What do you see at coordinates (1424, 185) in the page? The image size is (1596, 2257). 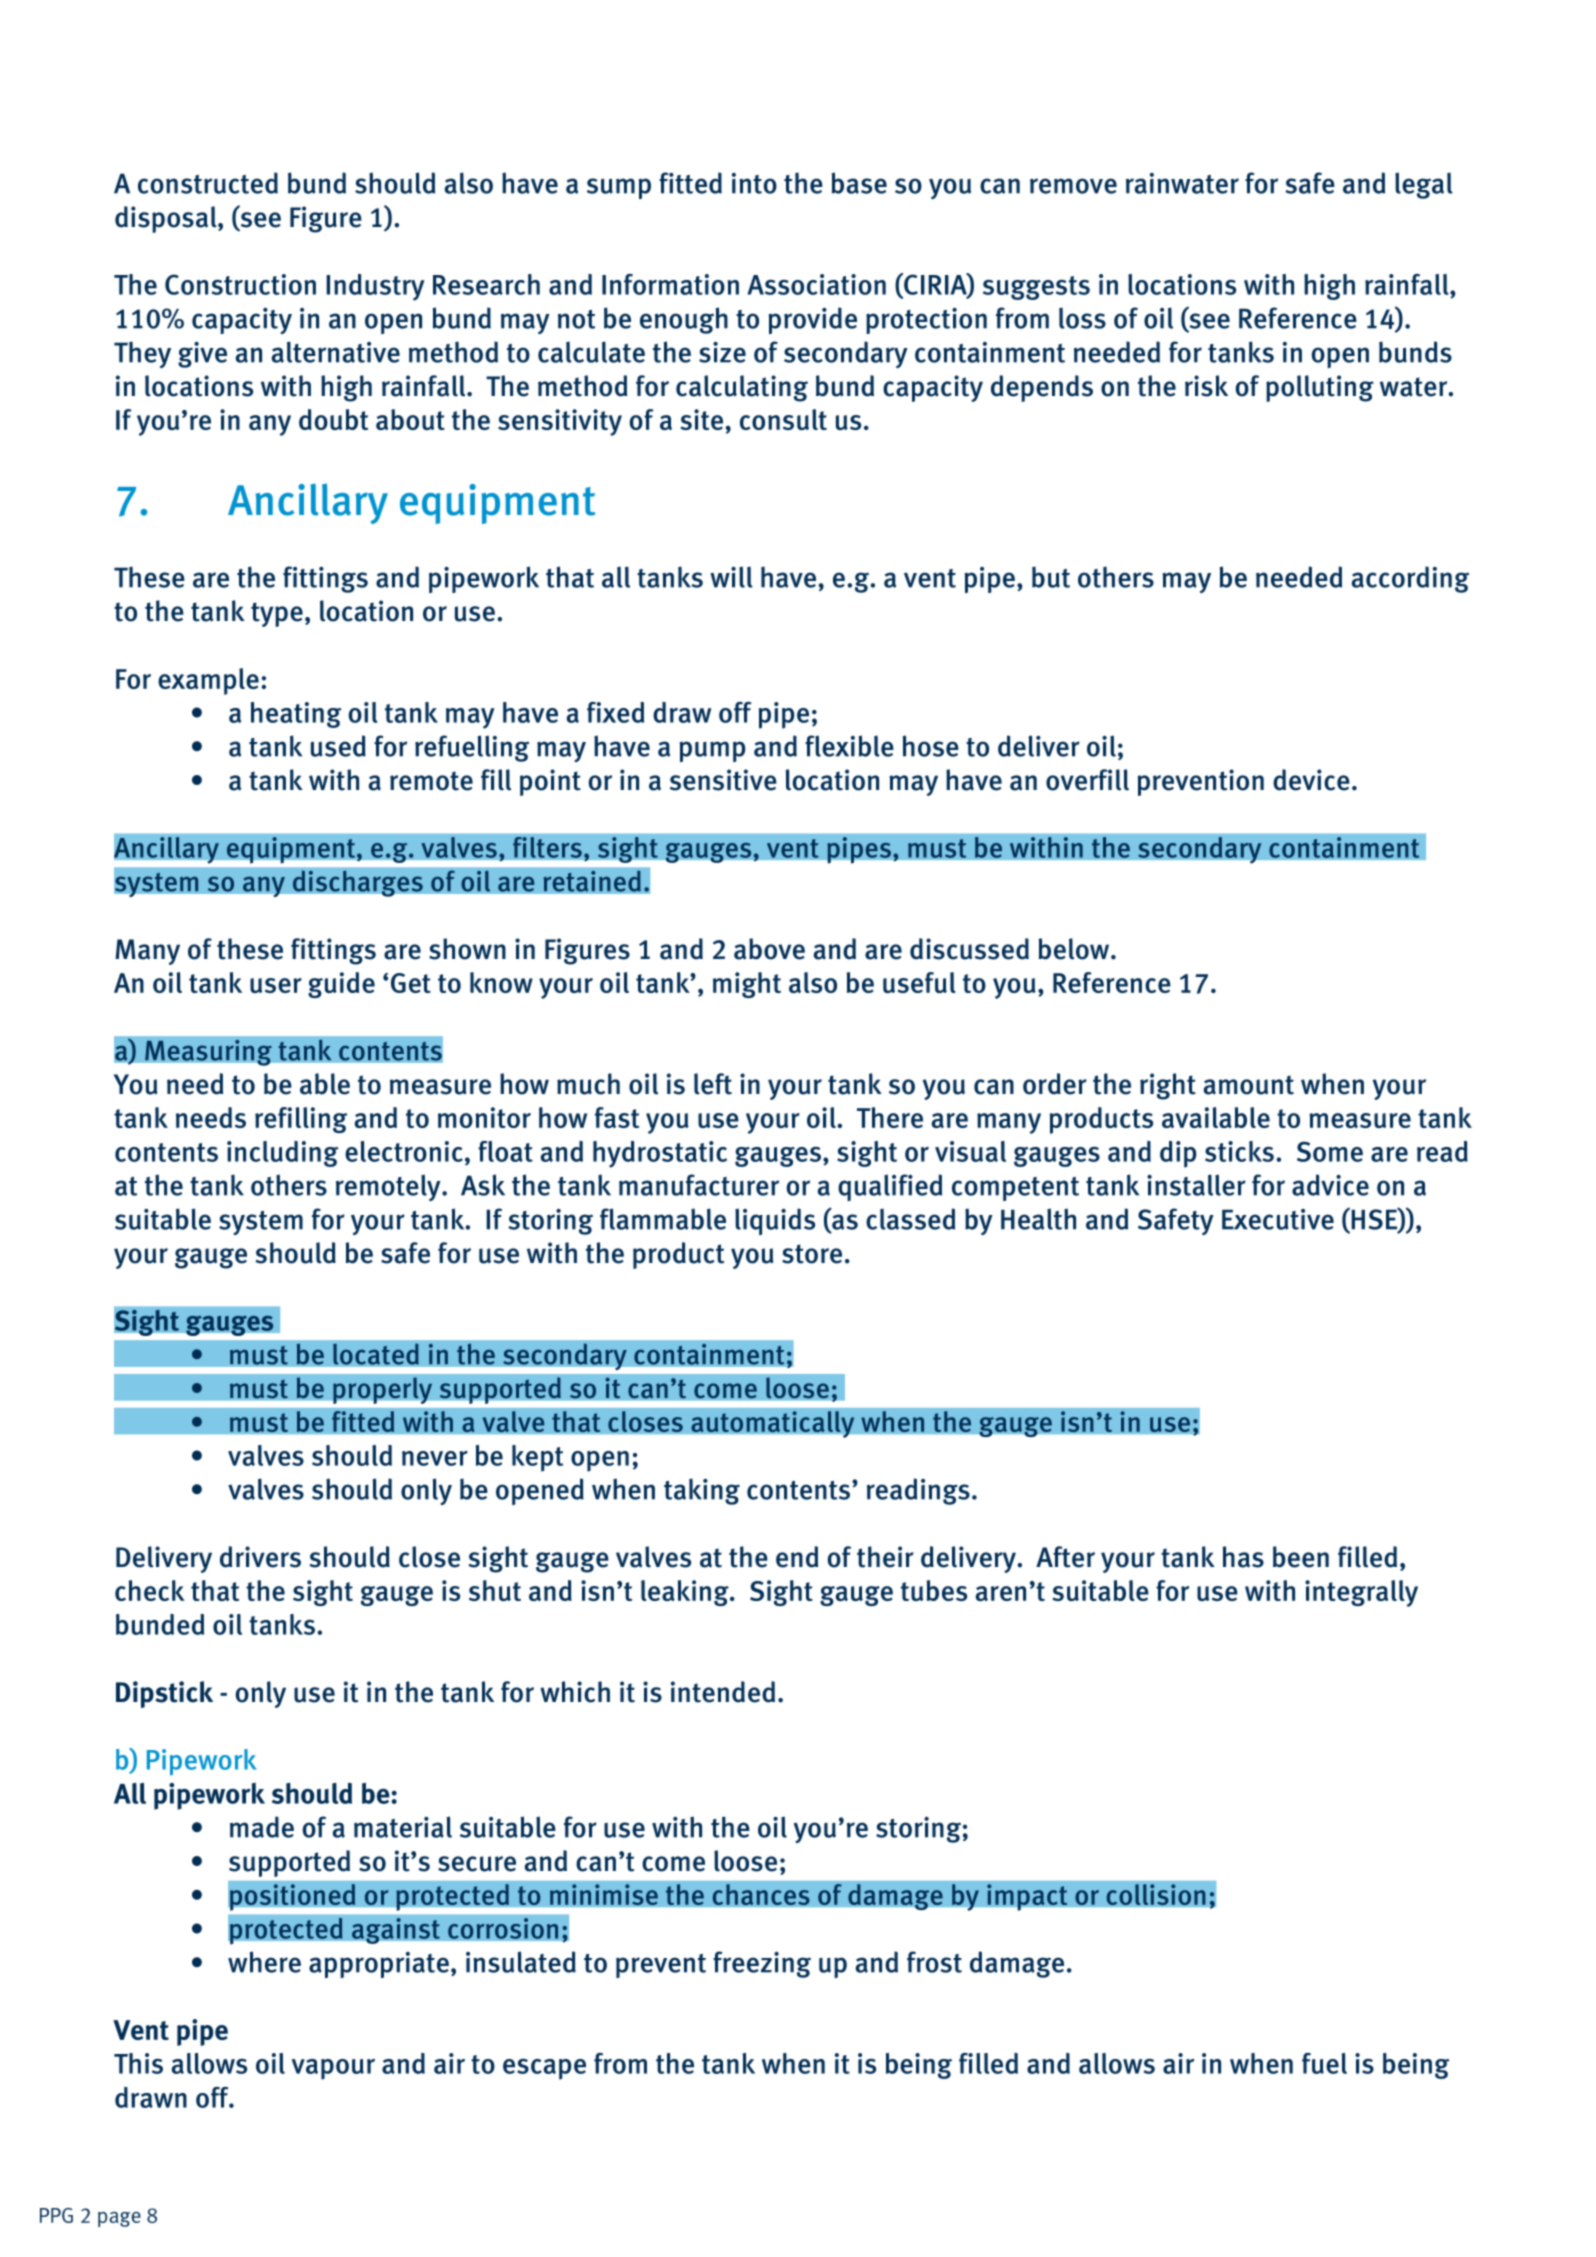 I see `legal` at bounding box center [1424, 185].
